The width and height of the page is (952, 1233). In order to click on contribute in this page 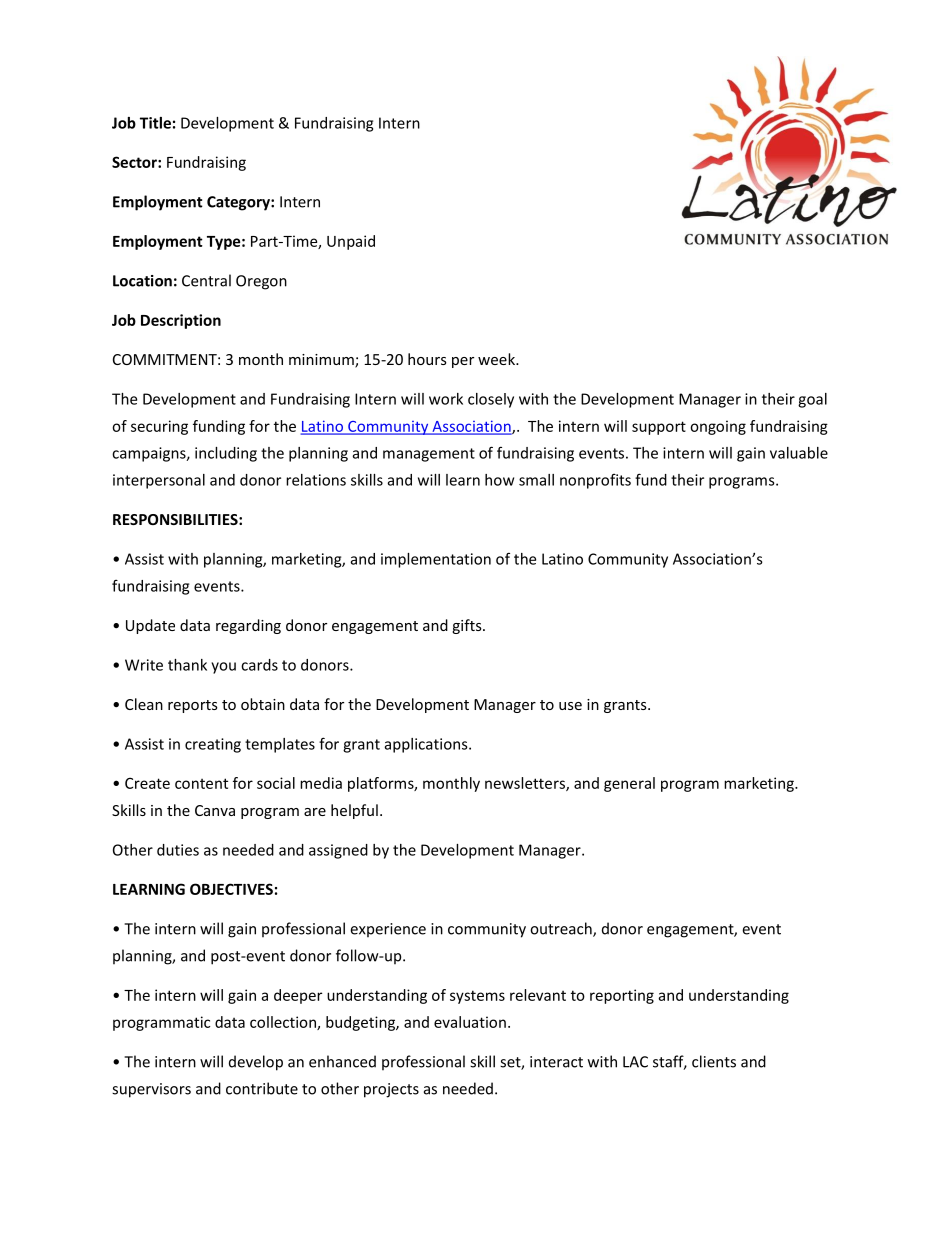, I will do `click(262, 1088)`.
